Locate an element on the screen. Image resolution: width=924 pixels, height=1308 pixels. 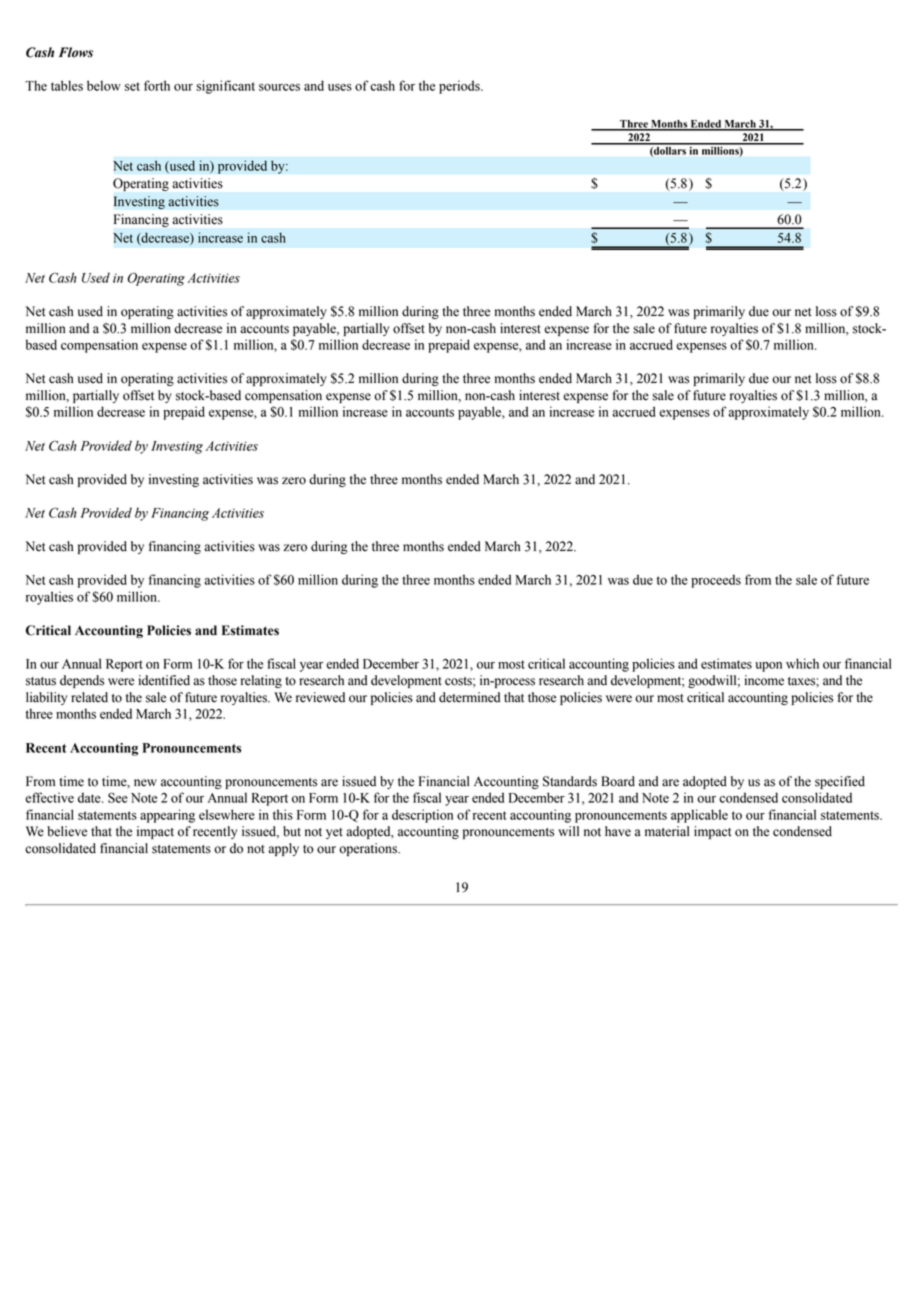
which is located at coordinates (802, 663).
